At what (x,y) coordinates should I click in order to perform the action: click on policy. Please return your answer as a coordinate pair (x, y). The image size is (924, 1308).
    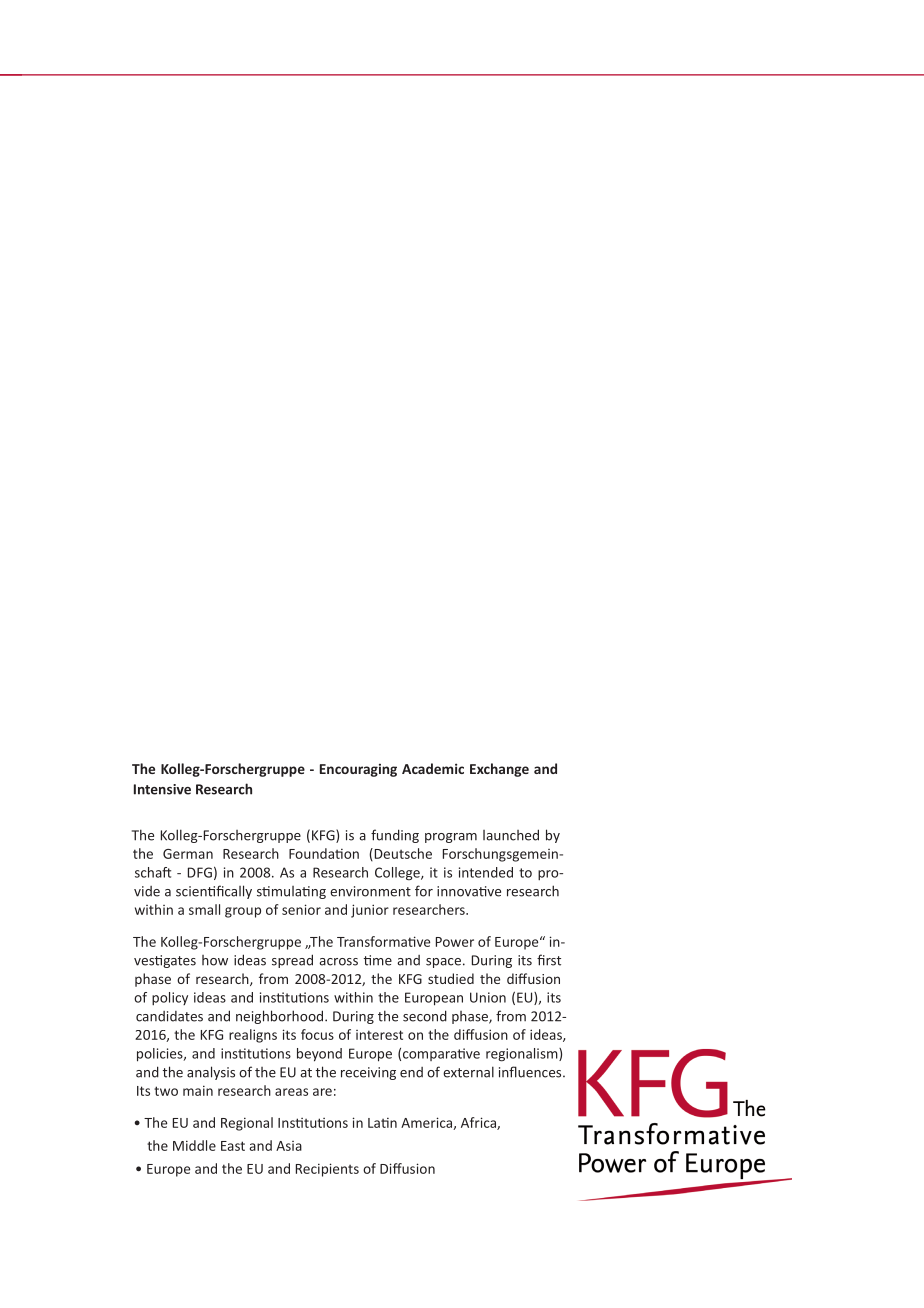
    Looking at the image, I should click on (170, 998).
